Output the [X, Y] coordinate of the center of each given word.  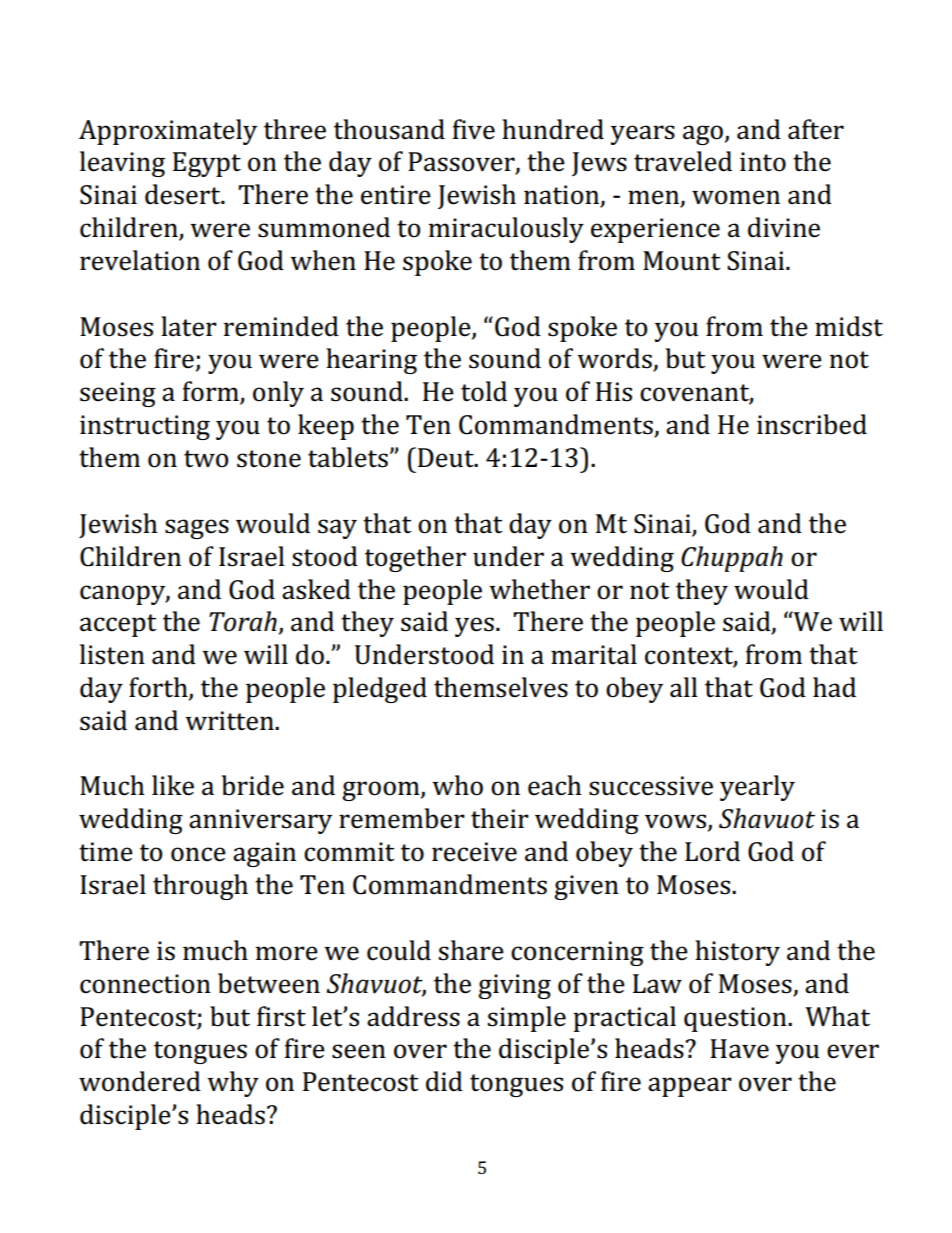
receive [474, 852]
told [484, 391]
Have [739, 1049]
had [834, 687]
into [763, 162]
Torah [243, 621]
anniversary [260, 821]
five [474, 129]
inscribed [812, 424]
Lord [712, 851]
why [233, 1084]
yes [474, 627]
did [444, 1081]
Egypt [207, 164]
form [212, 392]
